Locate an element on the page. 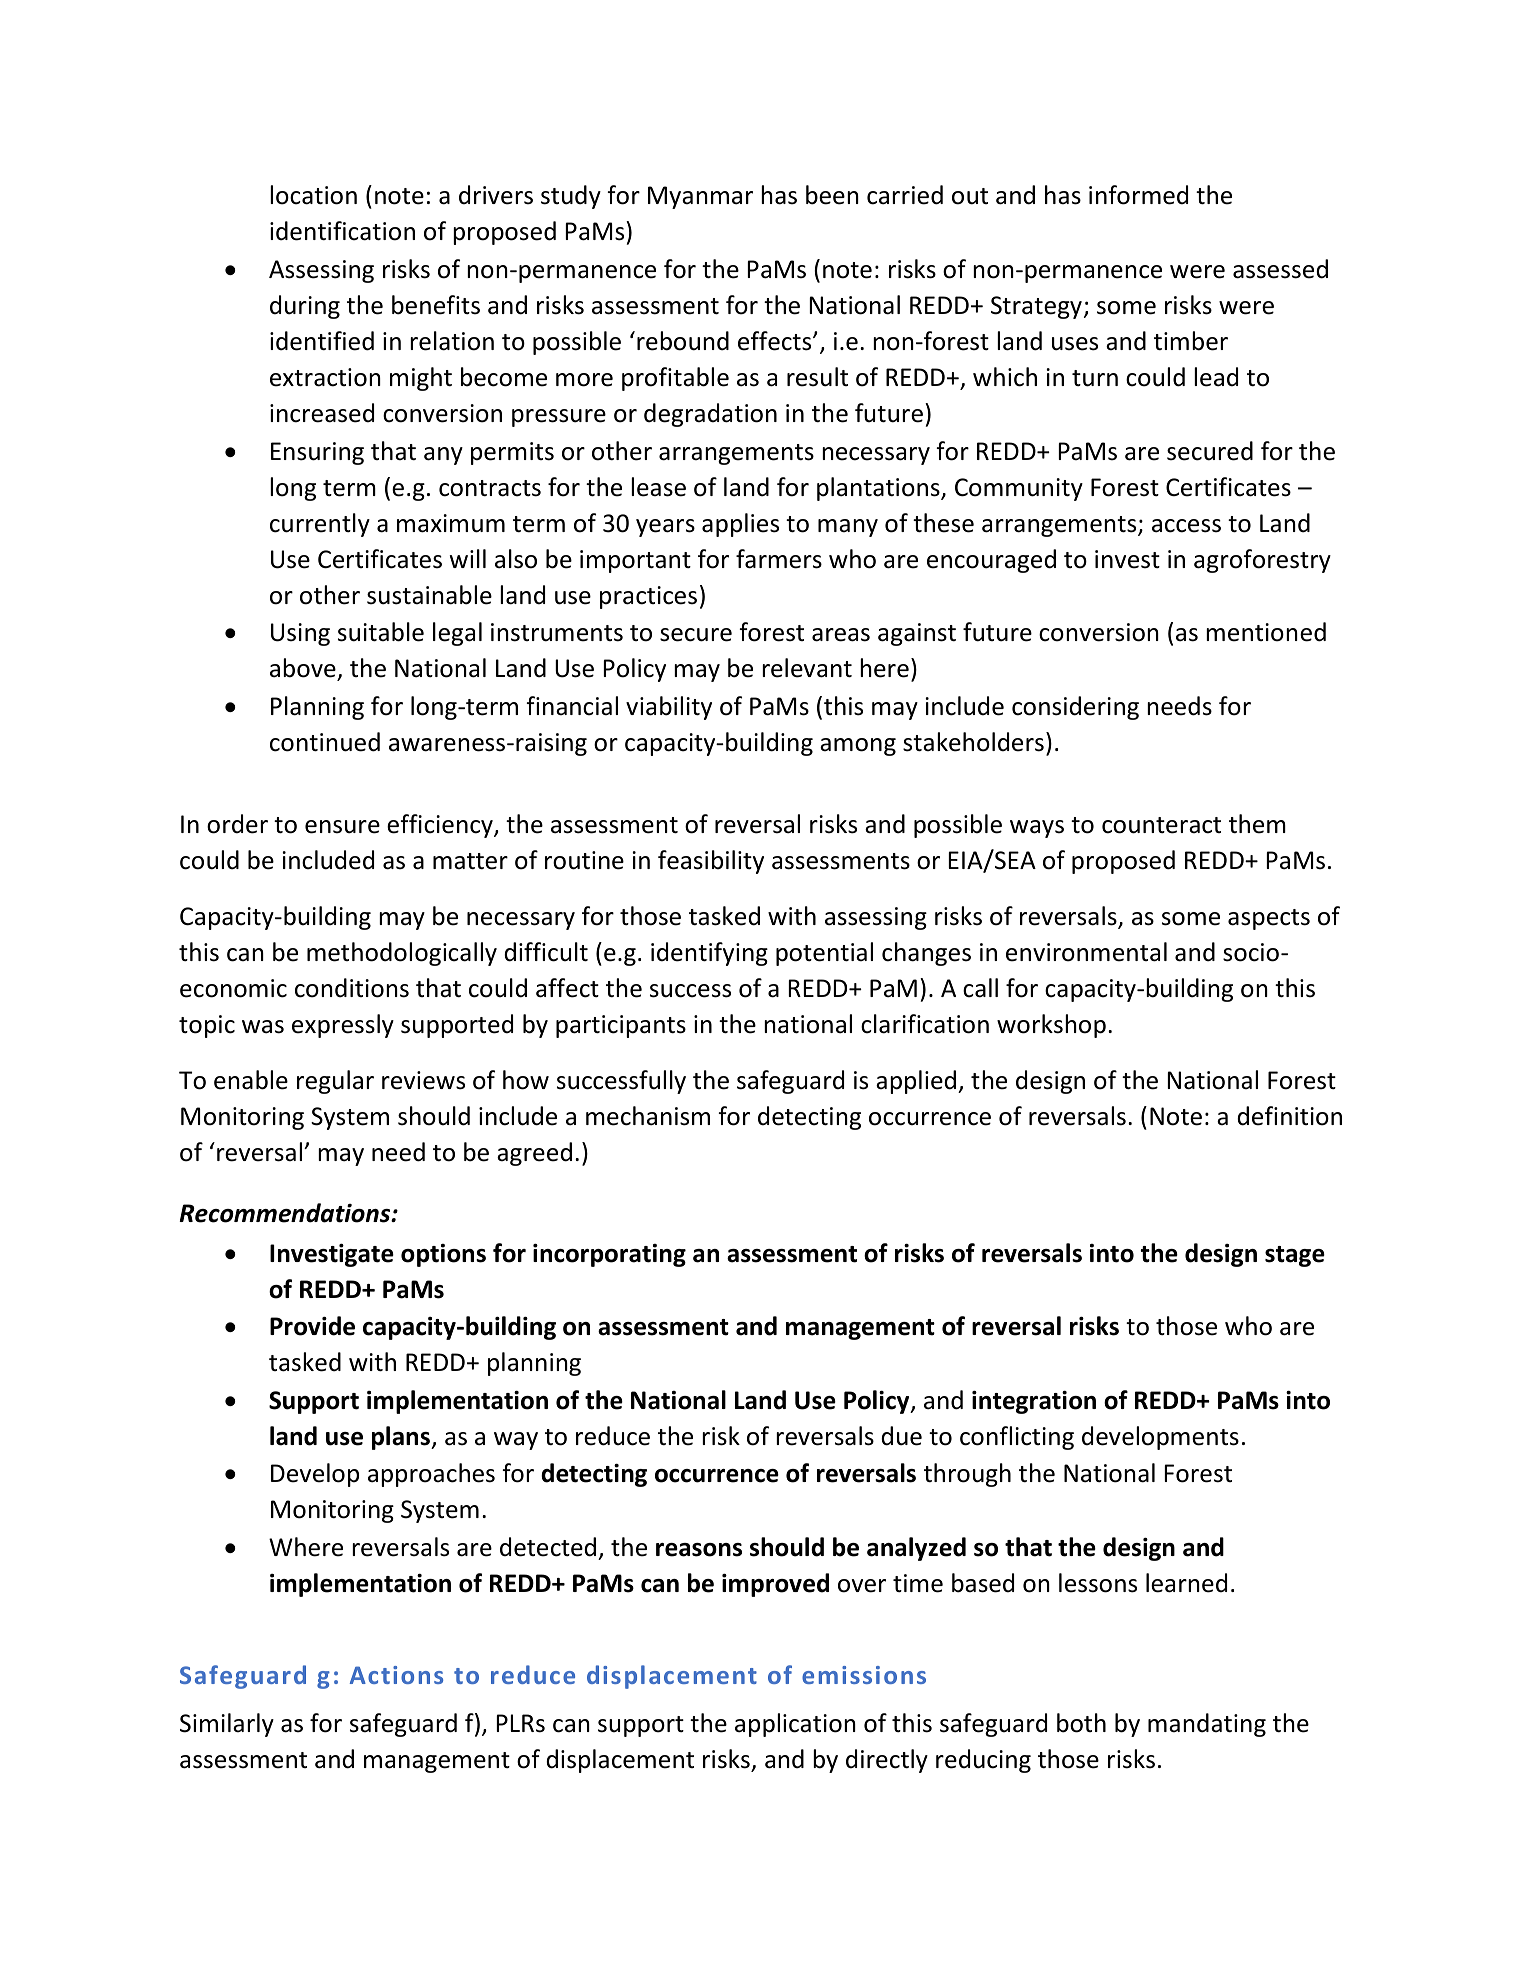 The height and width of the page is (1970, 1523). mandating is located at coordinates (1207, 1725).
